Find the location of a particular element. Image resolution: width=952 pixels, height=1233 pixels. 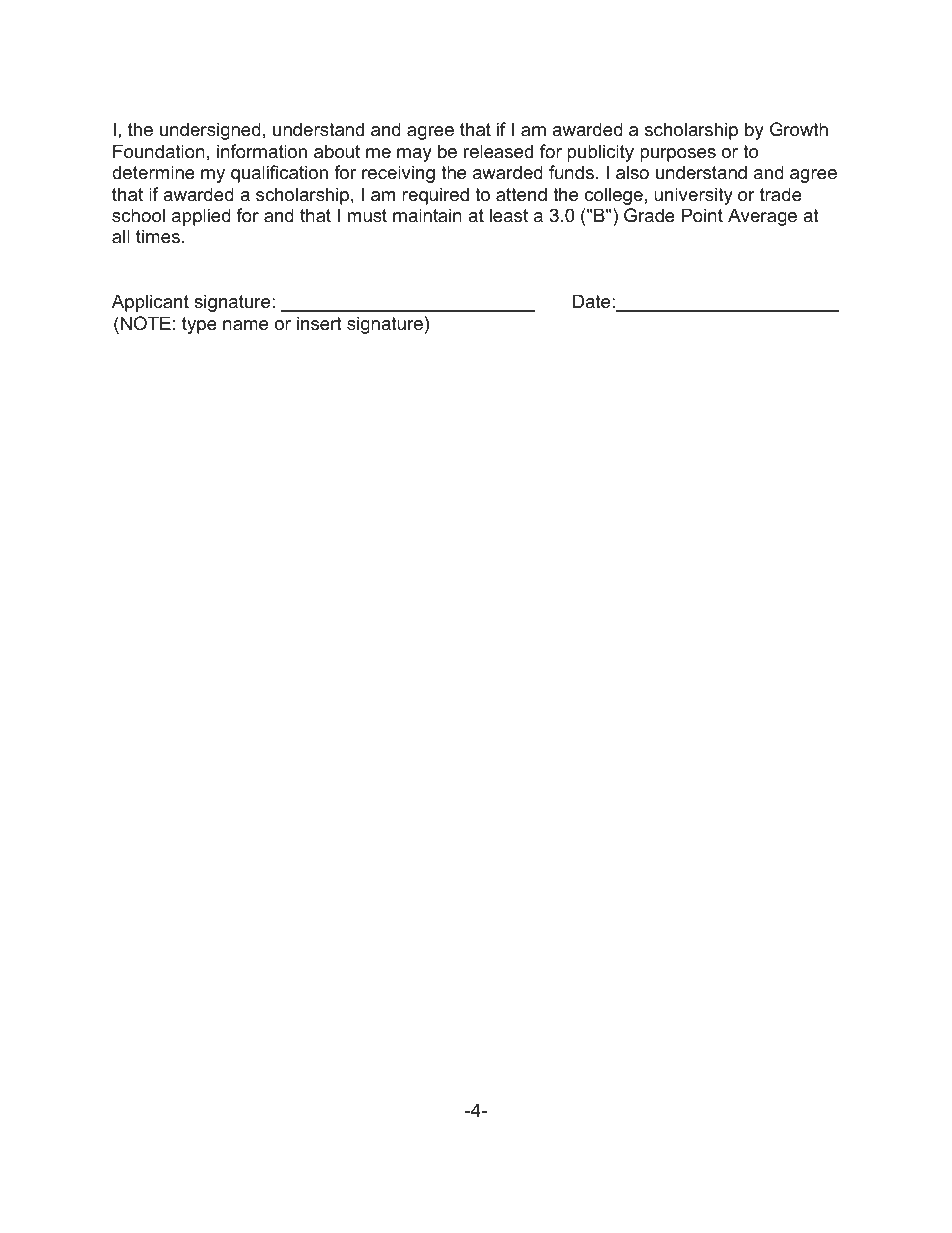

insert is located at coordinates (319, 323).
